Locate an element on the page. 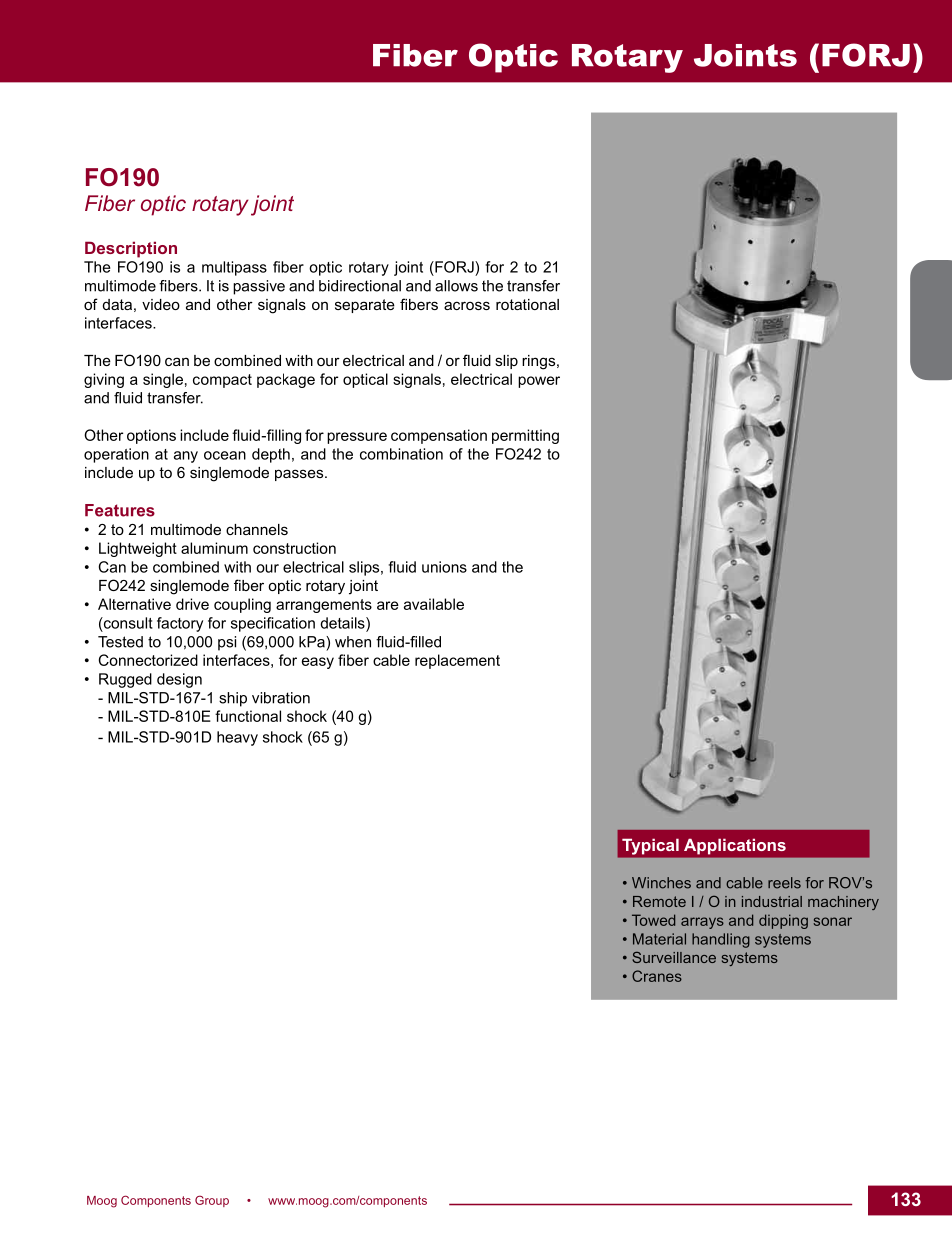 The image size is (952, 1233). rotational is located at coordinates (527, 304).
